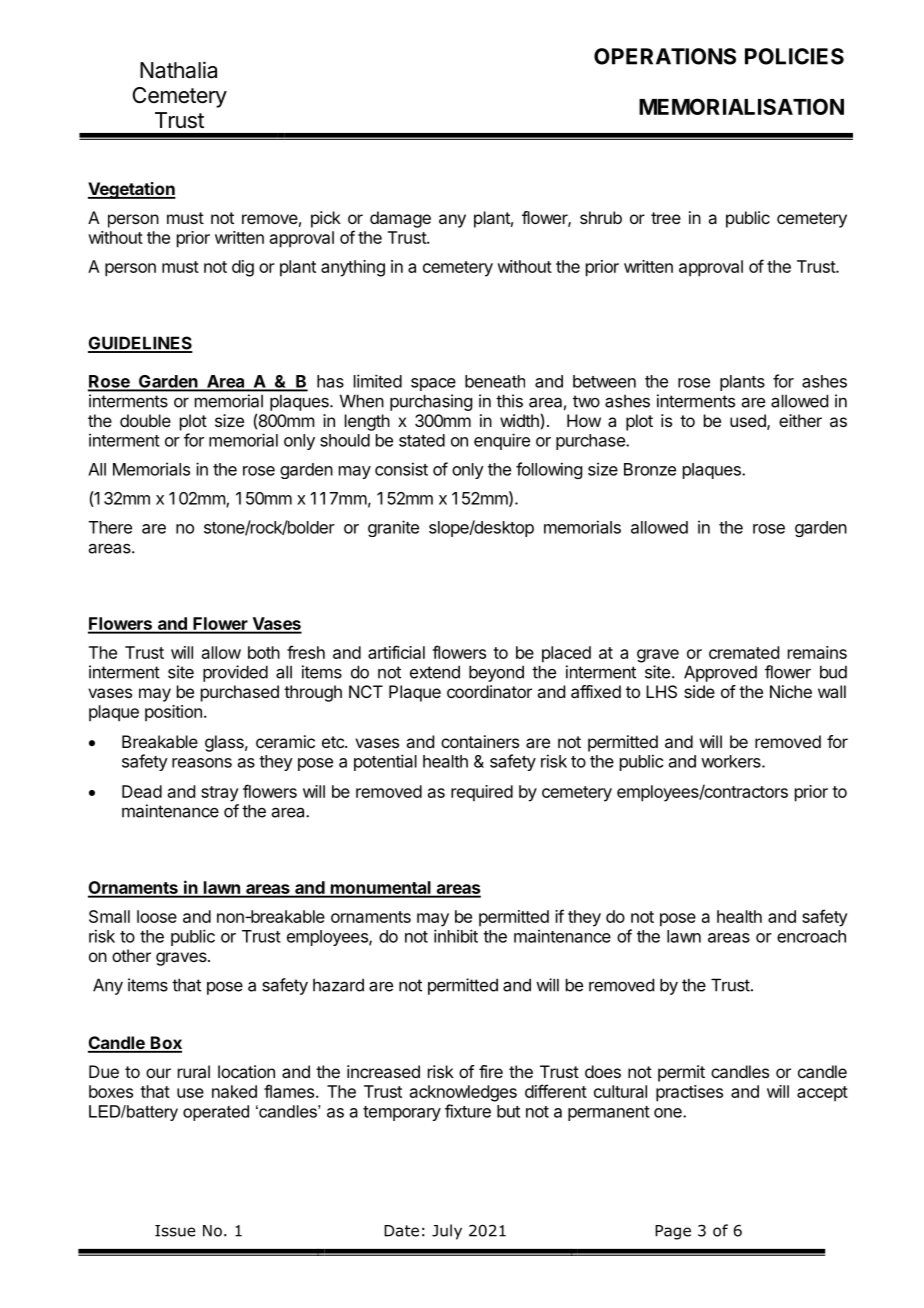 Image resolution: width=924 pixels, height=1308 pixels. What do you see at coordinates (732, 761) in the page?
I see `workers` at bounding box center [732, 761].
